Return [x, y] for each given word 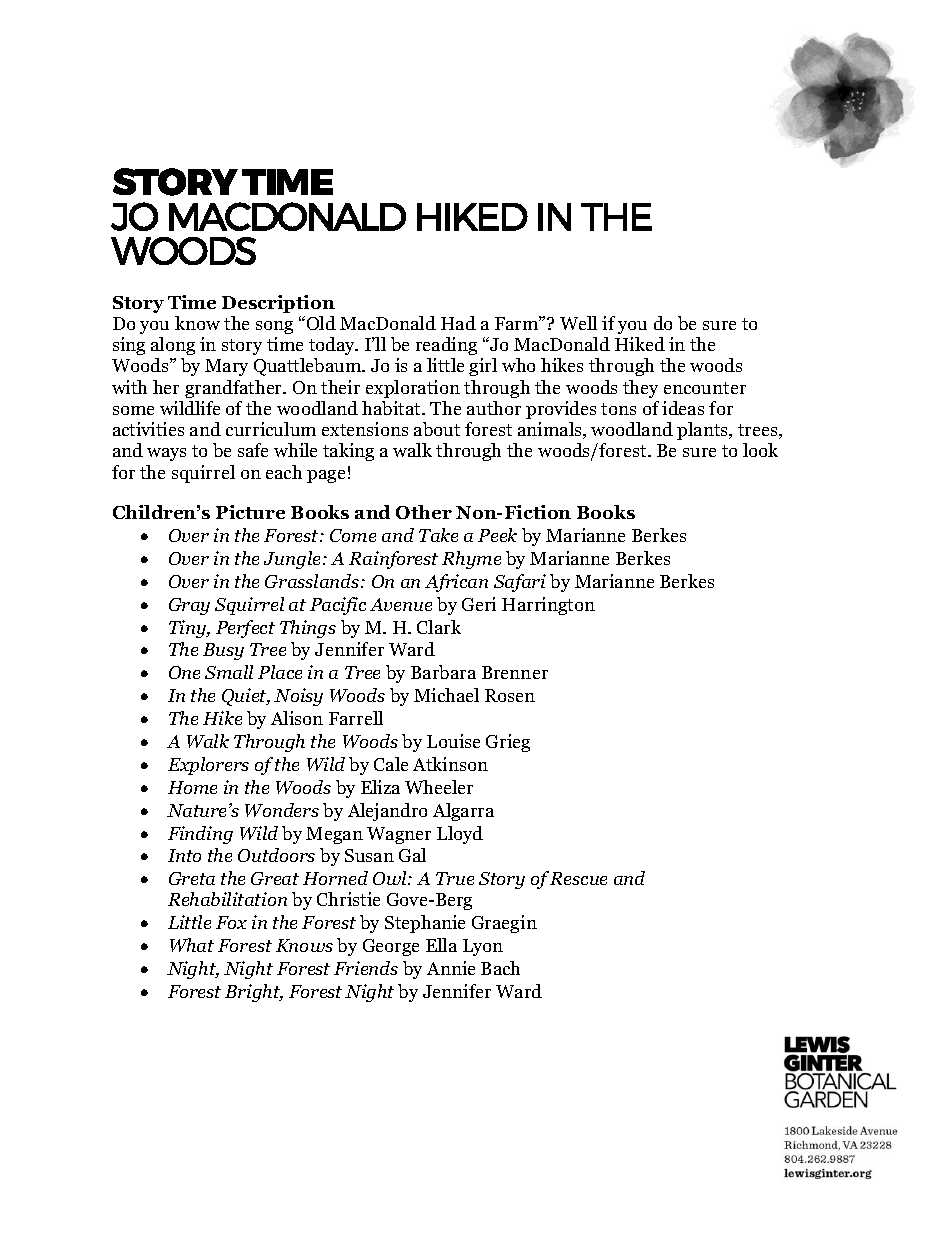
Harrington [548, 606]
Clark [439, 627]
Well [578, 323]
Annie [451, 968]
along [173, 346]
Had [458, 323]
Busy [223, 651]
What [192, 945]
